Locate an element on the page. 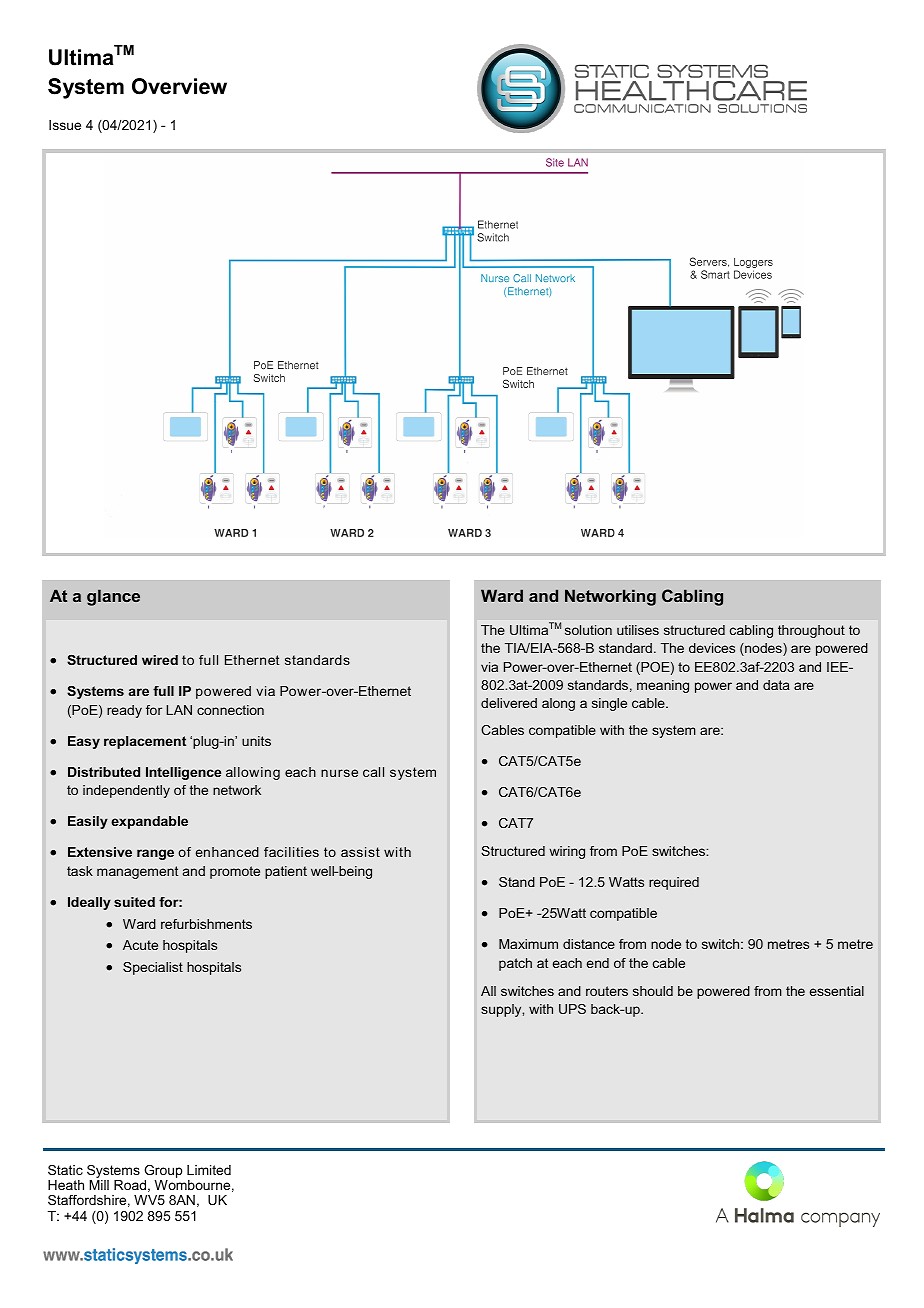 Image resolution: width=924 pixels, height=1308 pixels. Issue is located at coordinates (65, 125).
